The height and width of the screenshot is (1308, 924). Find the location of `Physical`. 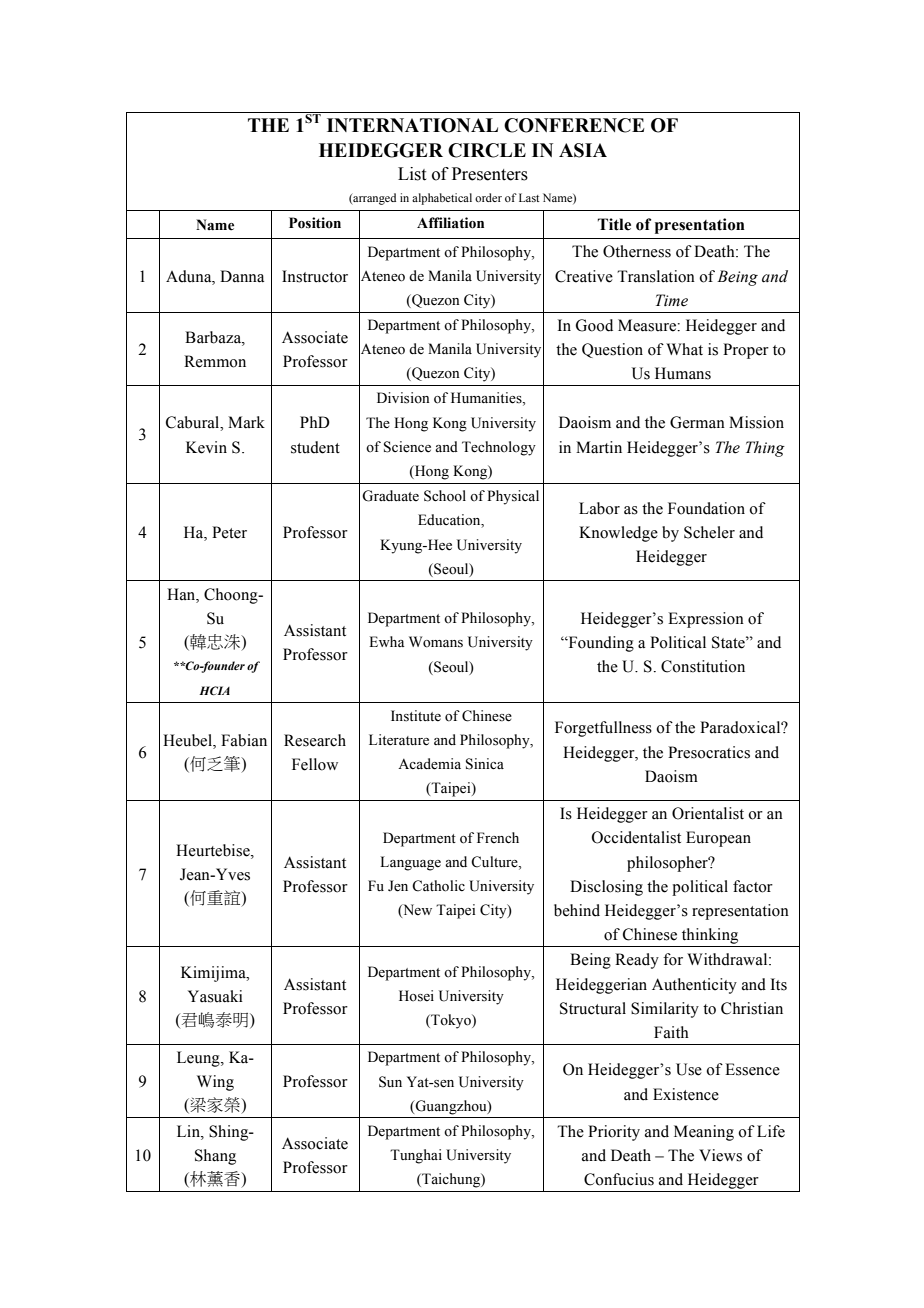

Physical is located at coordinates (513, 497).
